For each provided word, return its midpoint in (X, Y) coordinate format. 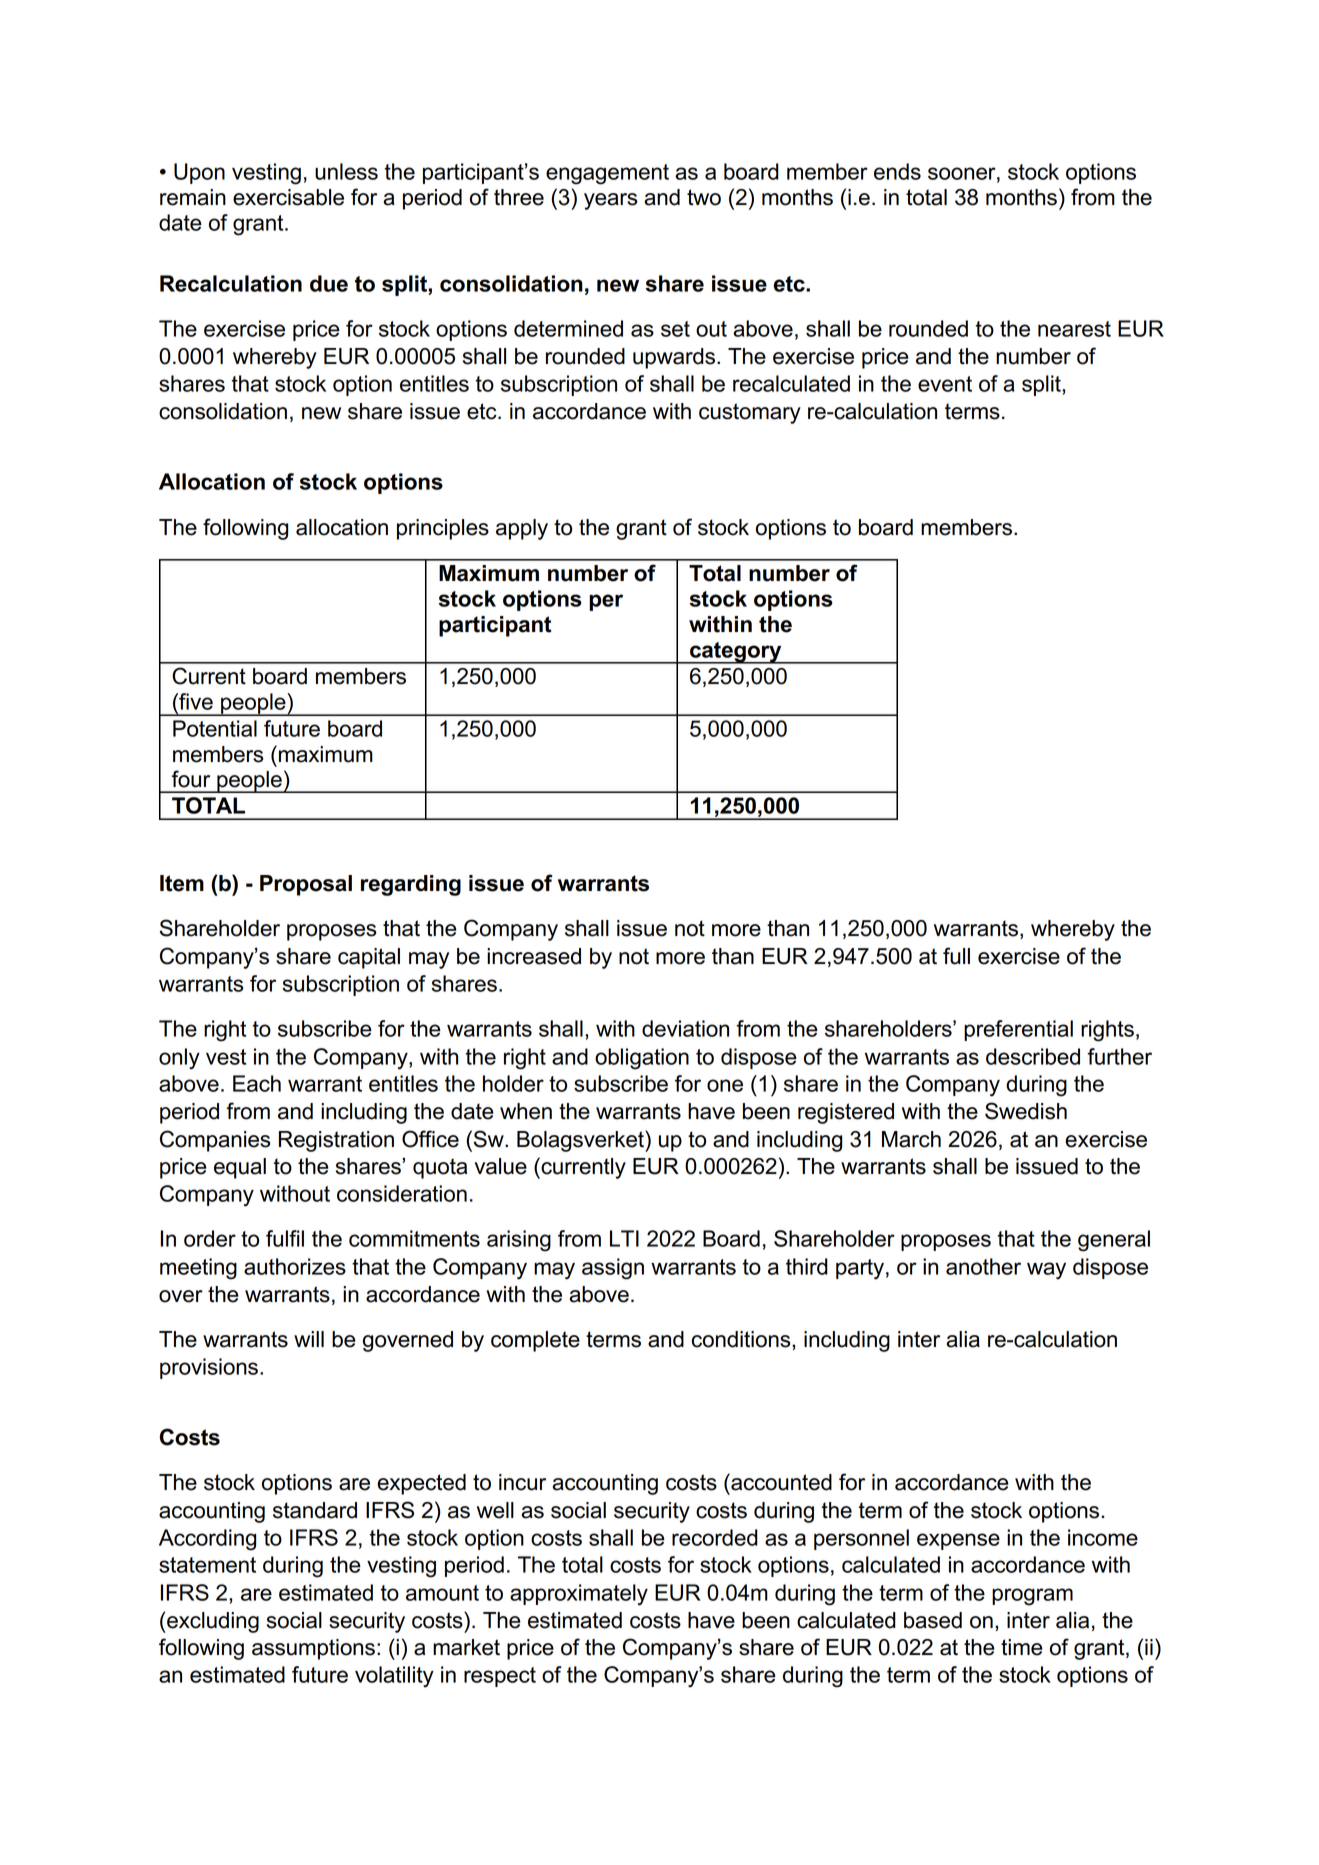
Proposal (306, 885)
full (956, 956)
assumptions (313, 1649)
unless (346, 171)
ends (897, 171)
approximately (579, 1595)
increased (534, 956)
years (610, 201)
